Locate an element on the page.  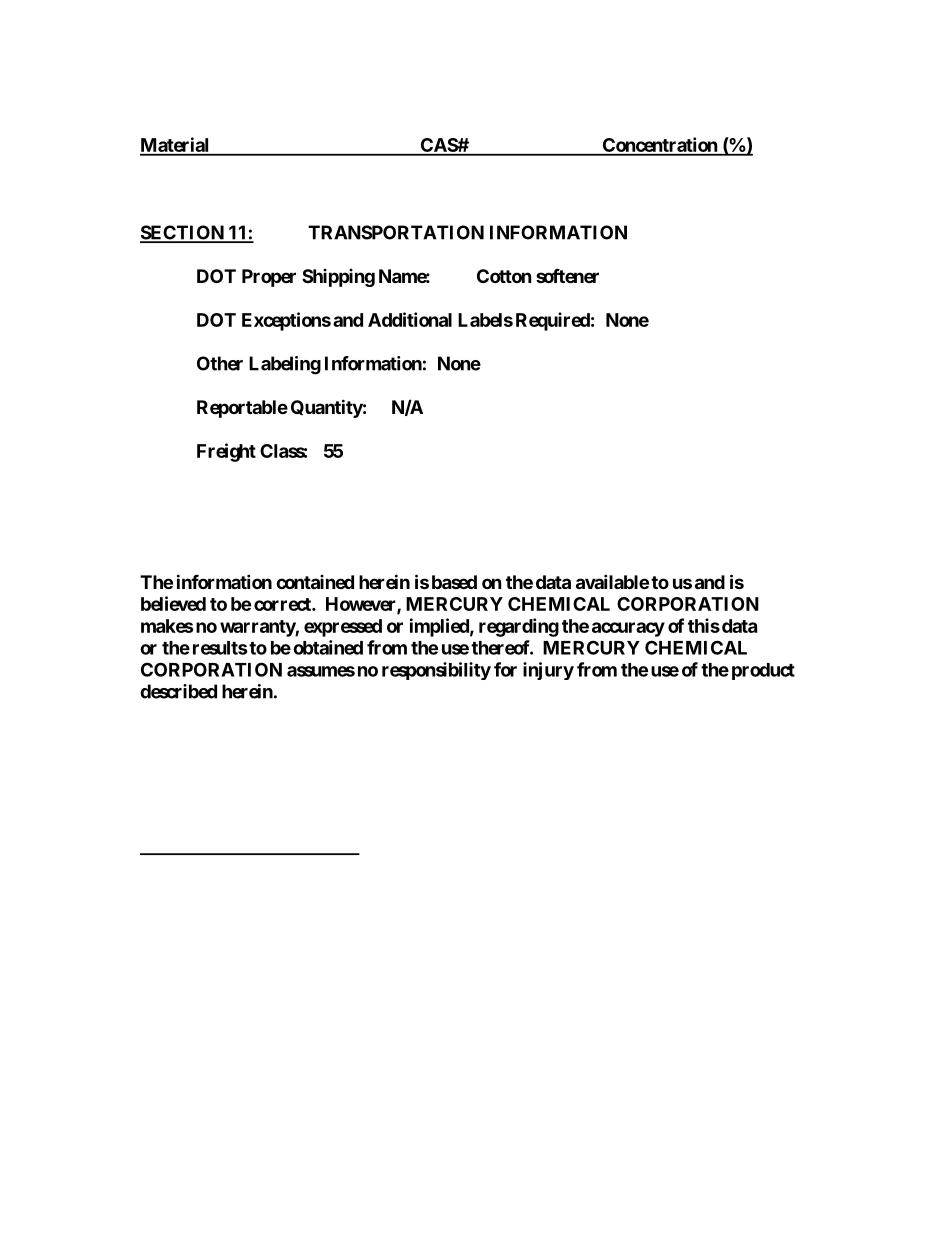
described is located at coordinates (178, 691).
